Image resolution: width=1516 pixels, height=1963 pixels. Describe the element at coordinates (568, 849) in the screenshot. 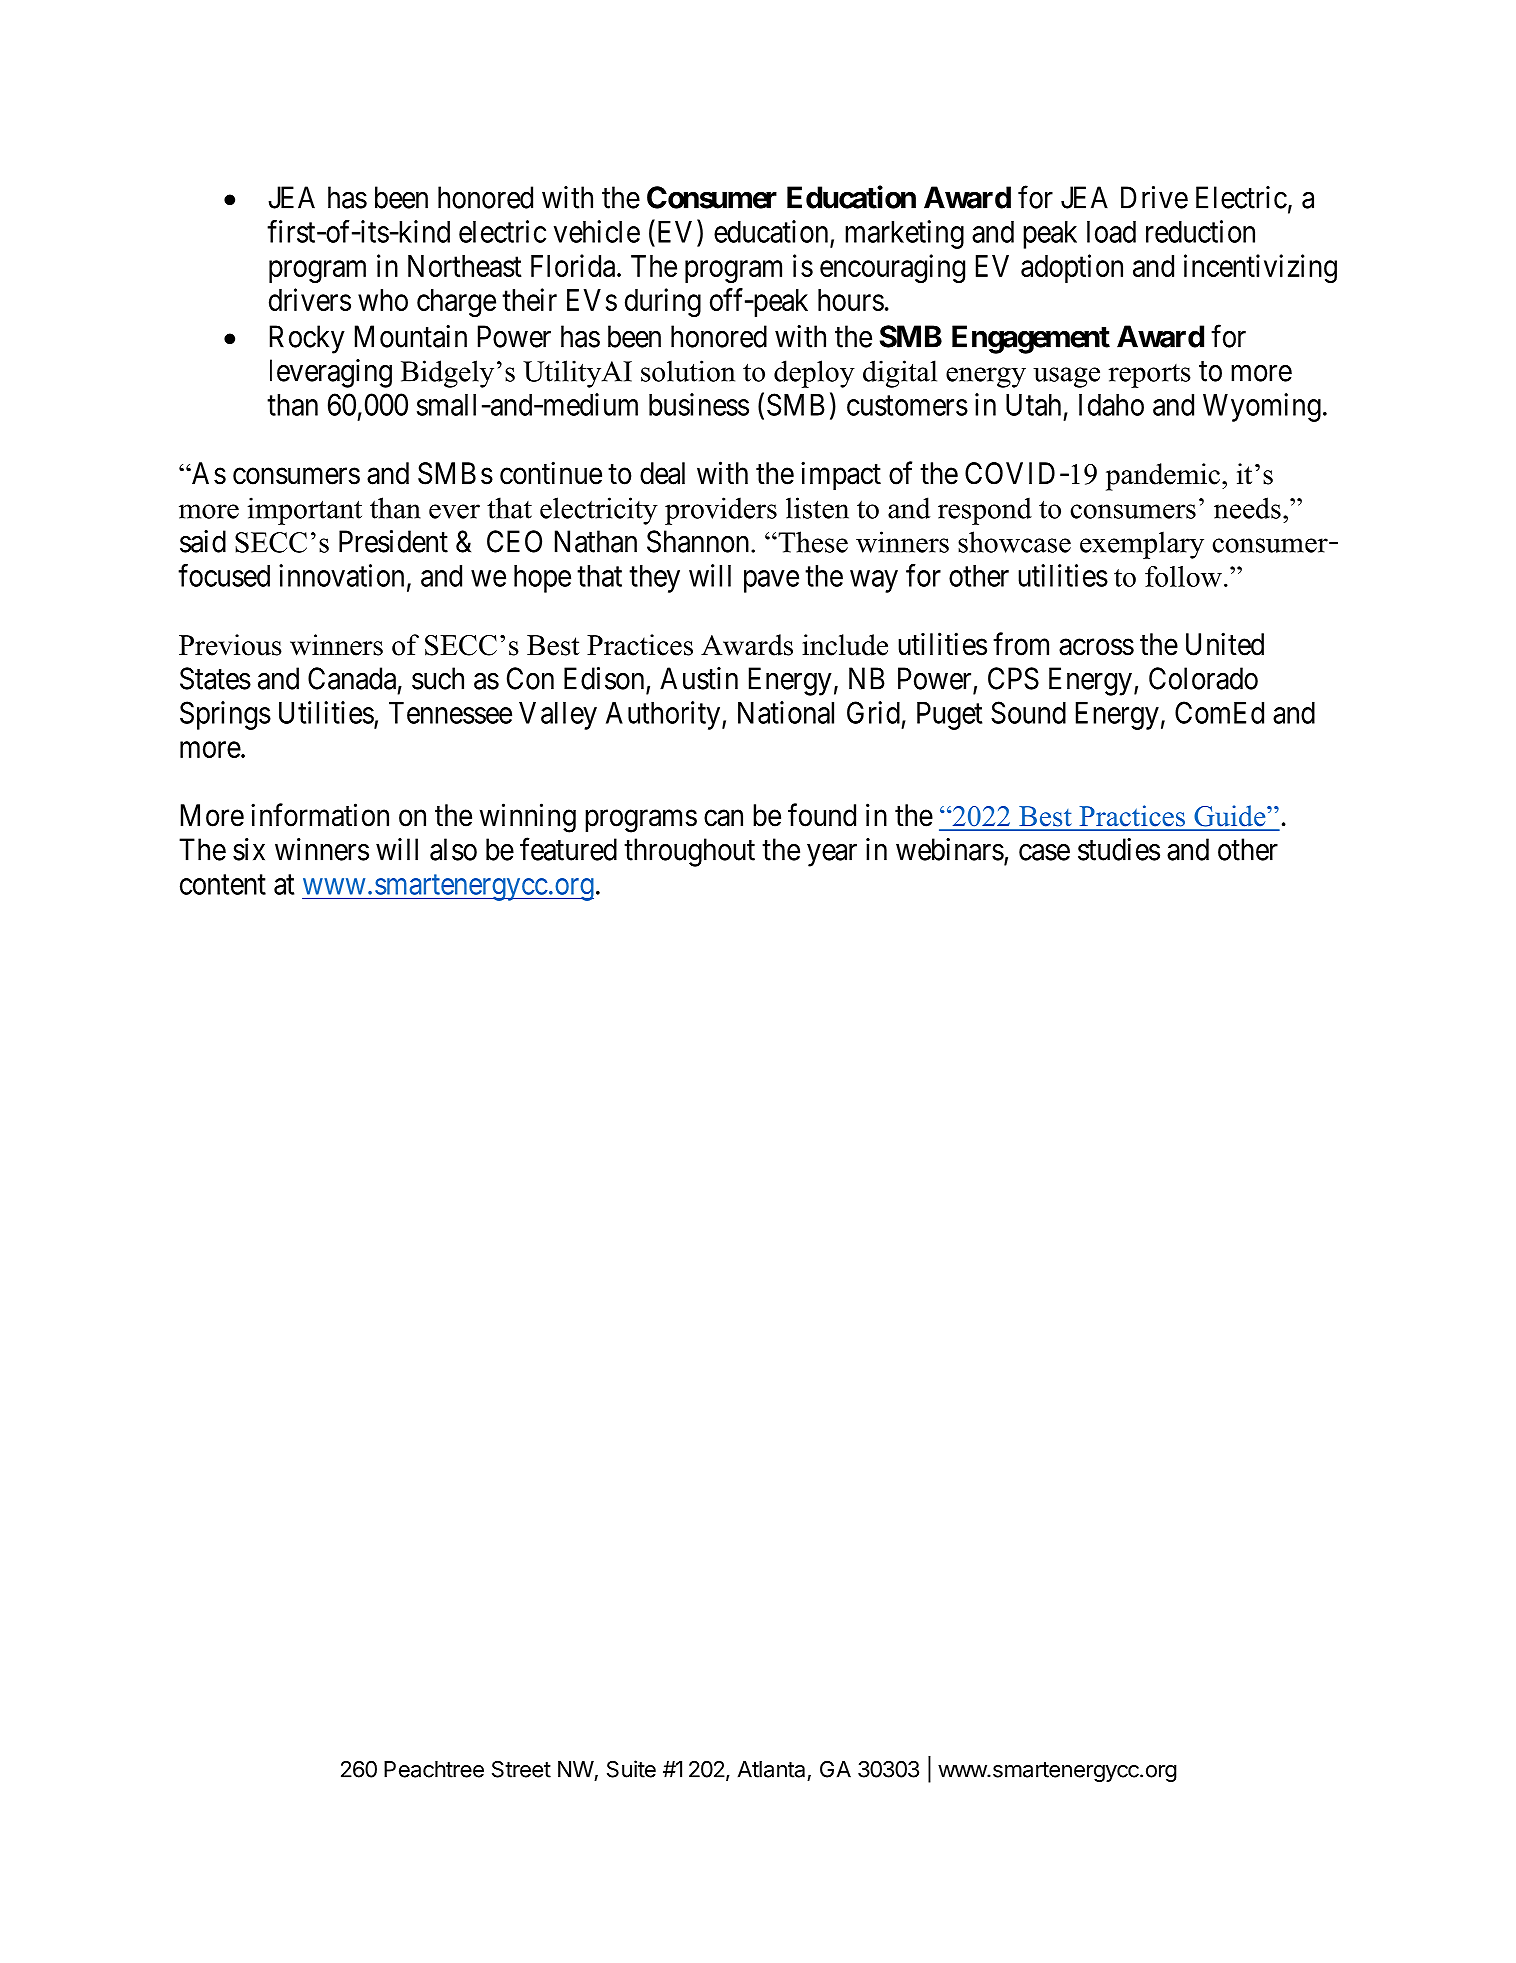

I see `featured` at that location.
